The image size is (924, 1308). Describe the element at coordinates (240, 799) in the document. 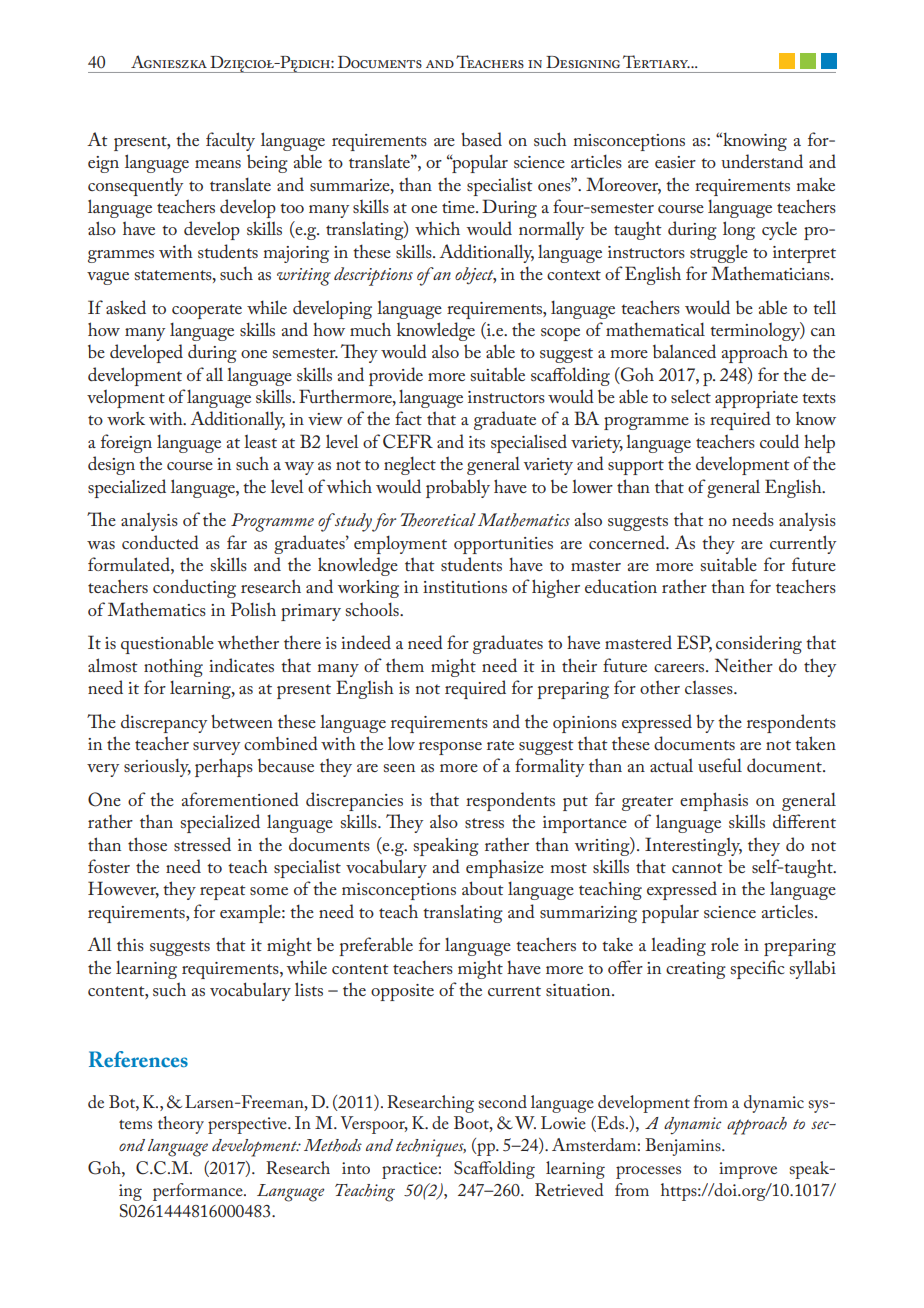

I see `aforementioned` at that location.
